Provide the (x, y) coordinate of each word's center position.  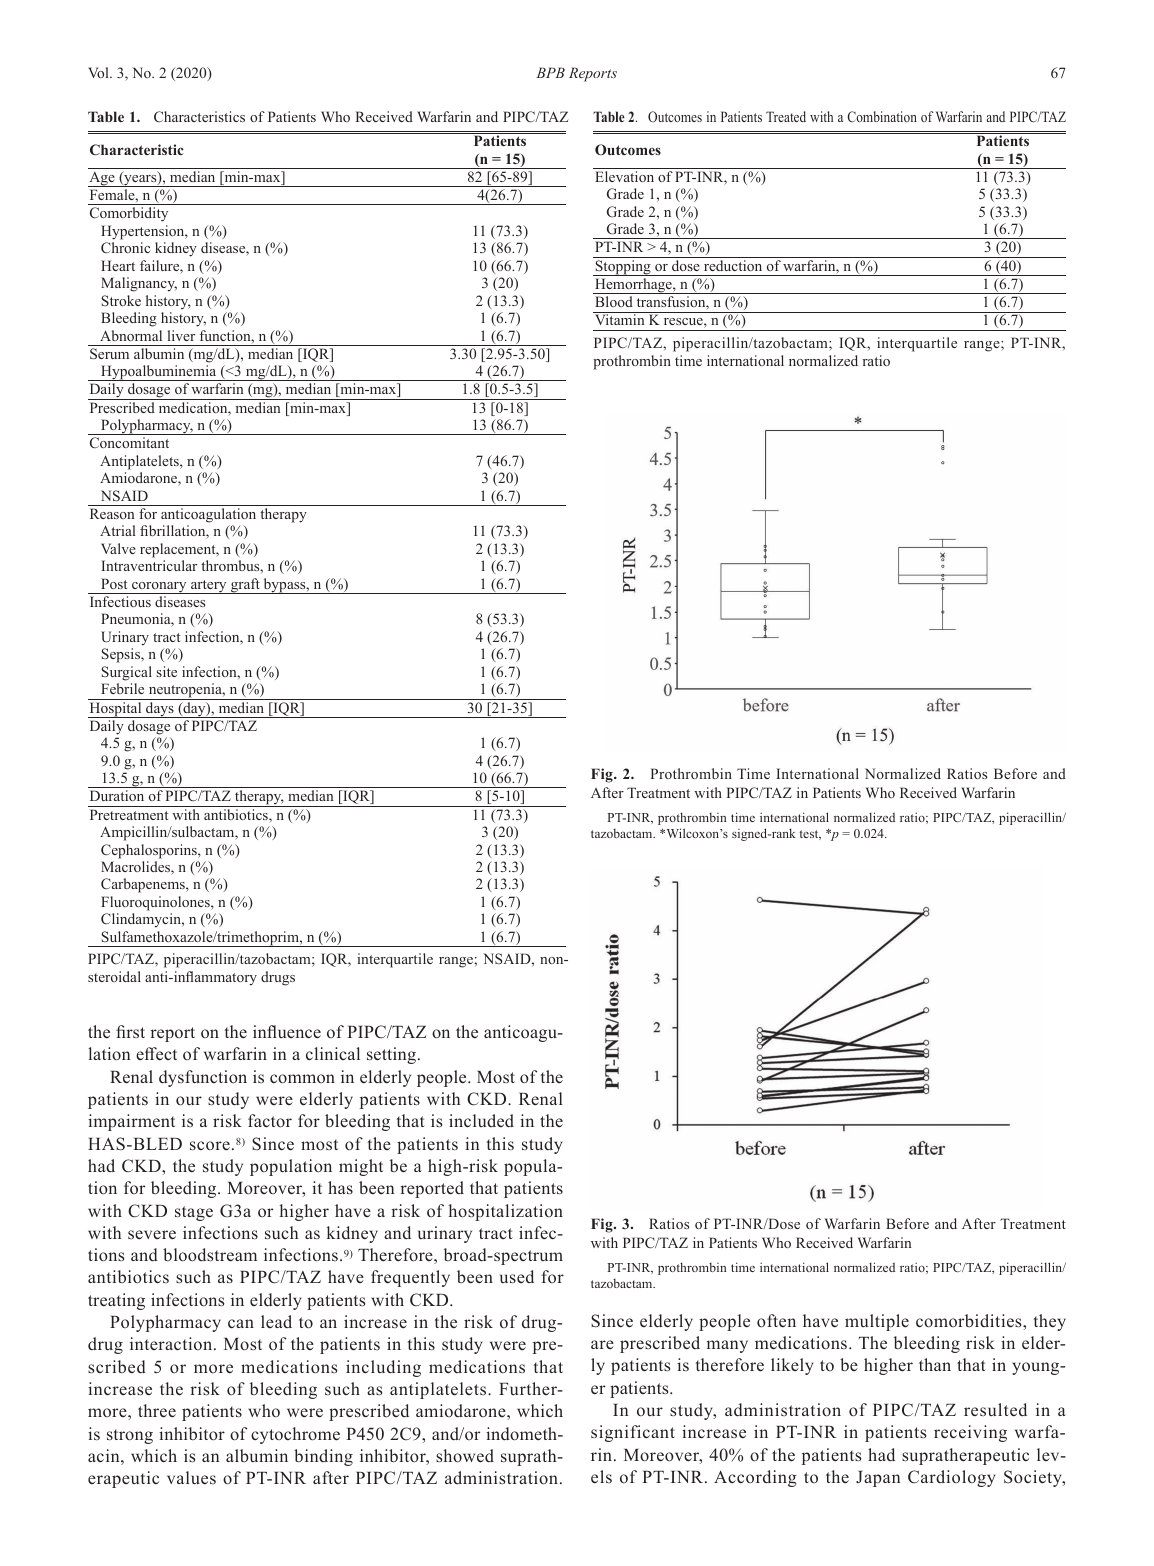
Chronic (125, 247)
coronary (159, 588)
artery (209, 587)
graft (245, 586)
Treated (786, 116)
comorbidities (970, 1321)
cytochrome (295, 1435)
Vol (99, 72)
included (481, 1120)
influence (287, 1032)
